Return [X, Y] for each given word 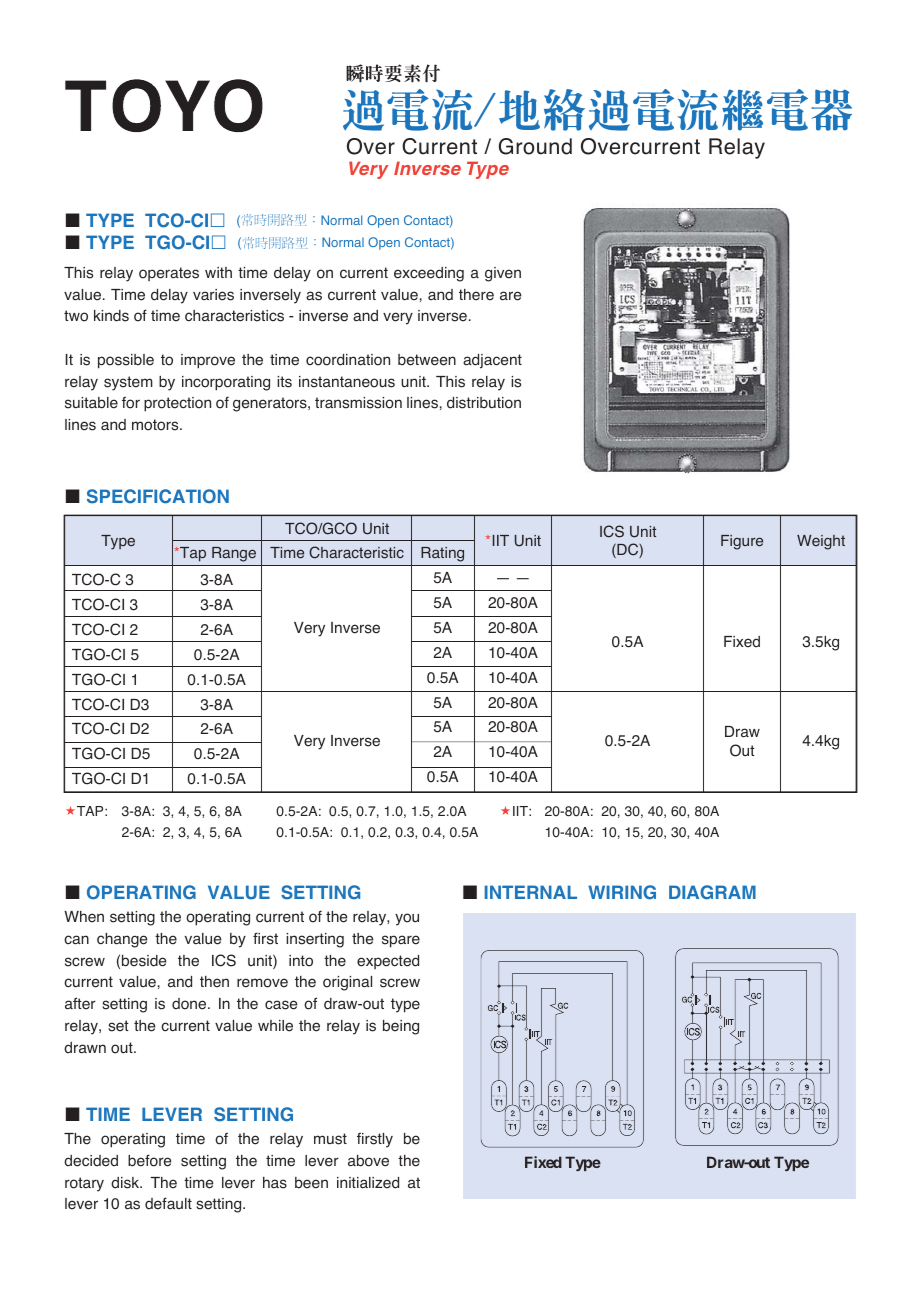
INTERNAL [531, 892]
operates [169, 274]
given [503, 274]
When [84, 917]
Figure [742, 542]
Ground [535, 146]
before [150, 1160]
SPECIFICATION [158, 496]
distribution [484, 403]
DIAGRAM [712, 892]
